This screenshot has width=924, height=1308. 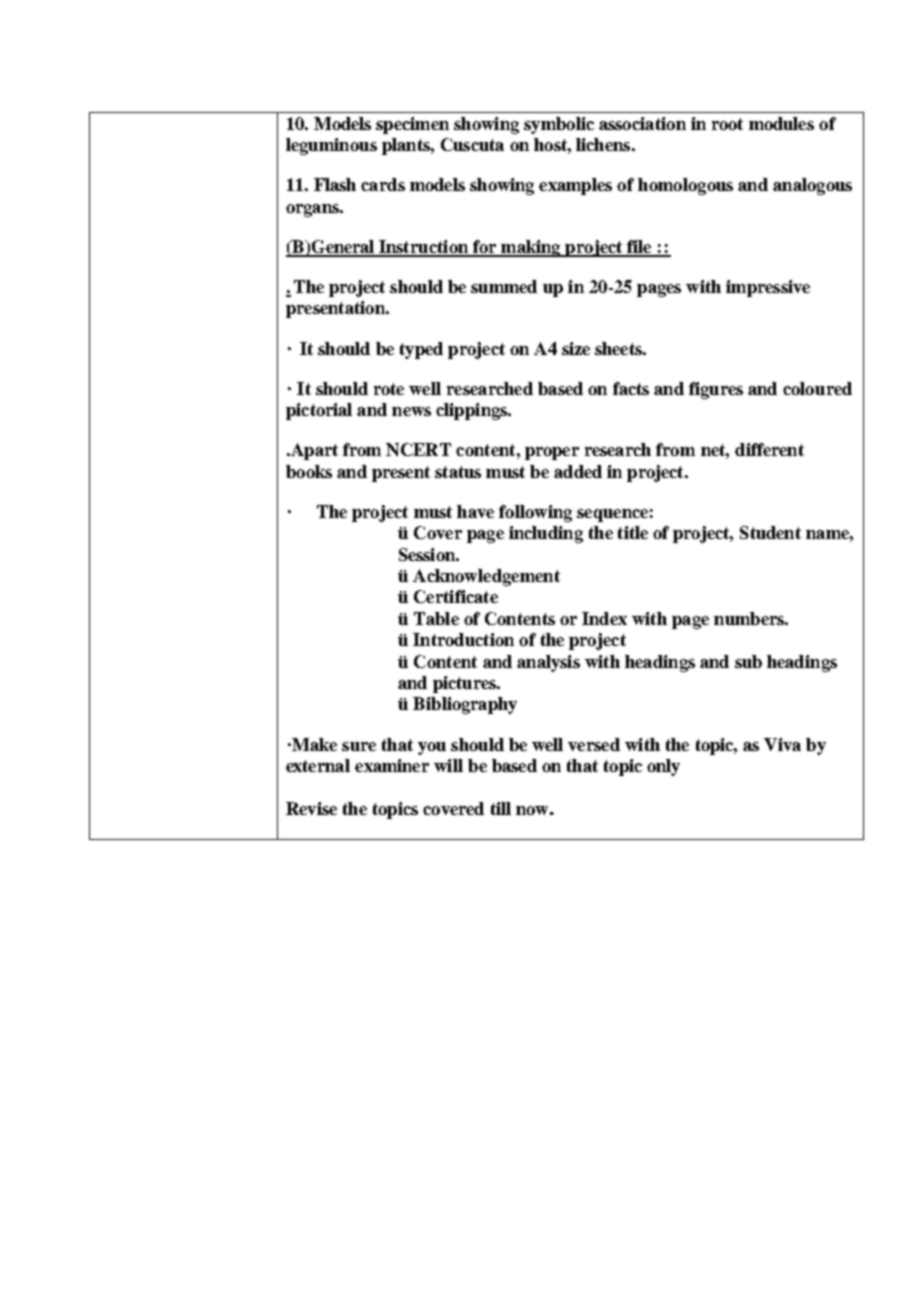 I want to click on modules, so click(x=781, y=123).
